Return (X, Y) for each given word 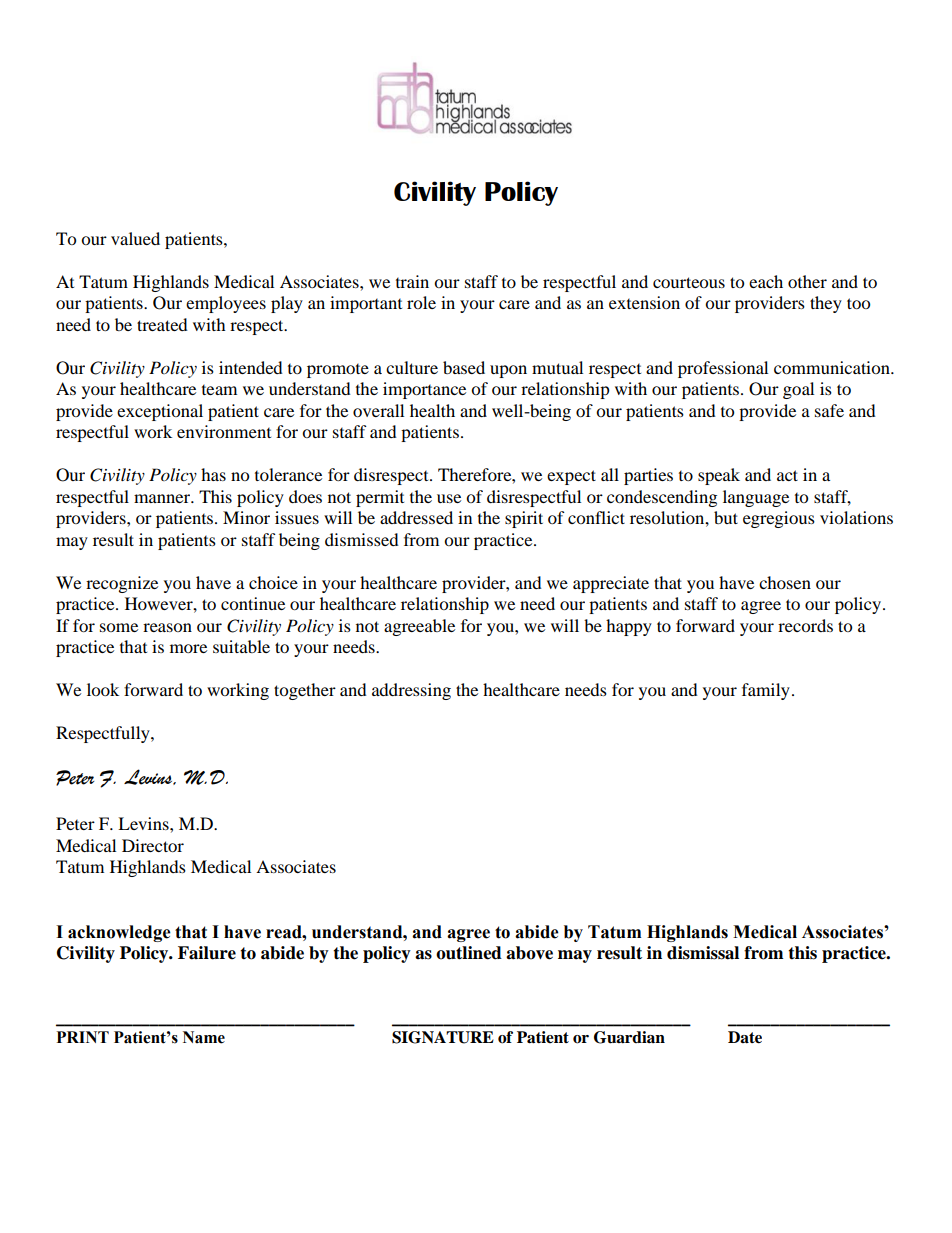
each (766, 281)
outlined (469, 953)
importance (424, 390)
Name (204, 1037)
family (766, 691)
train (412, 281)
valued (135, 238)
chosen (785, 582)
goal (798, 390)
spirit (524, 519)
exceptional (160, 412)
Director (153, 845)
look (103, 689)
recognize (122, 584)
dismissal (703, 953)
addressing (411, 691)
